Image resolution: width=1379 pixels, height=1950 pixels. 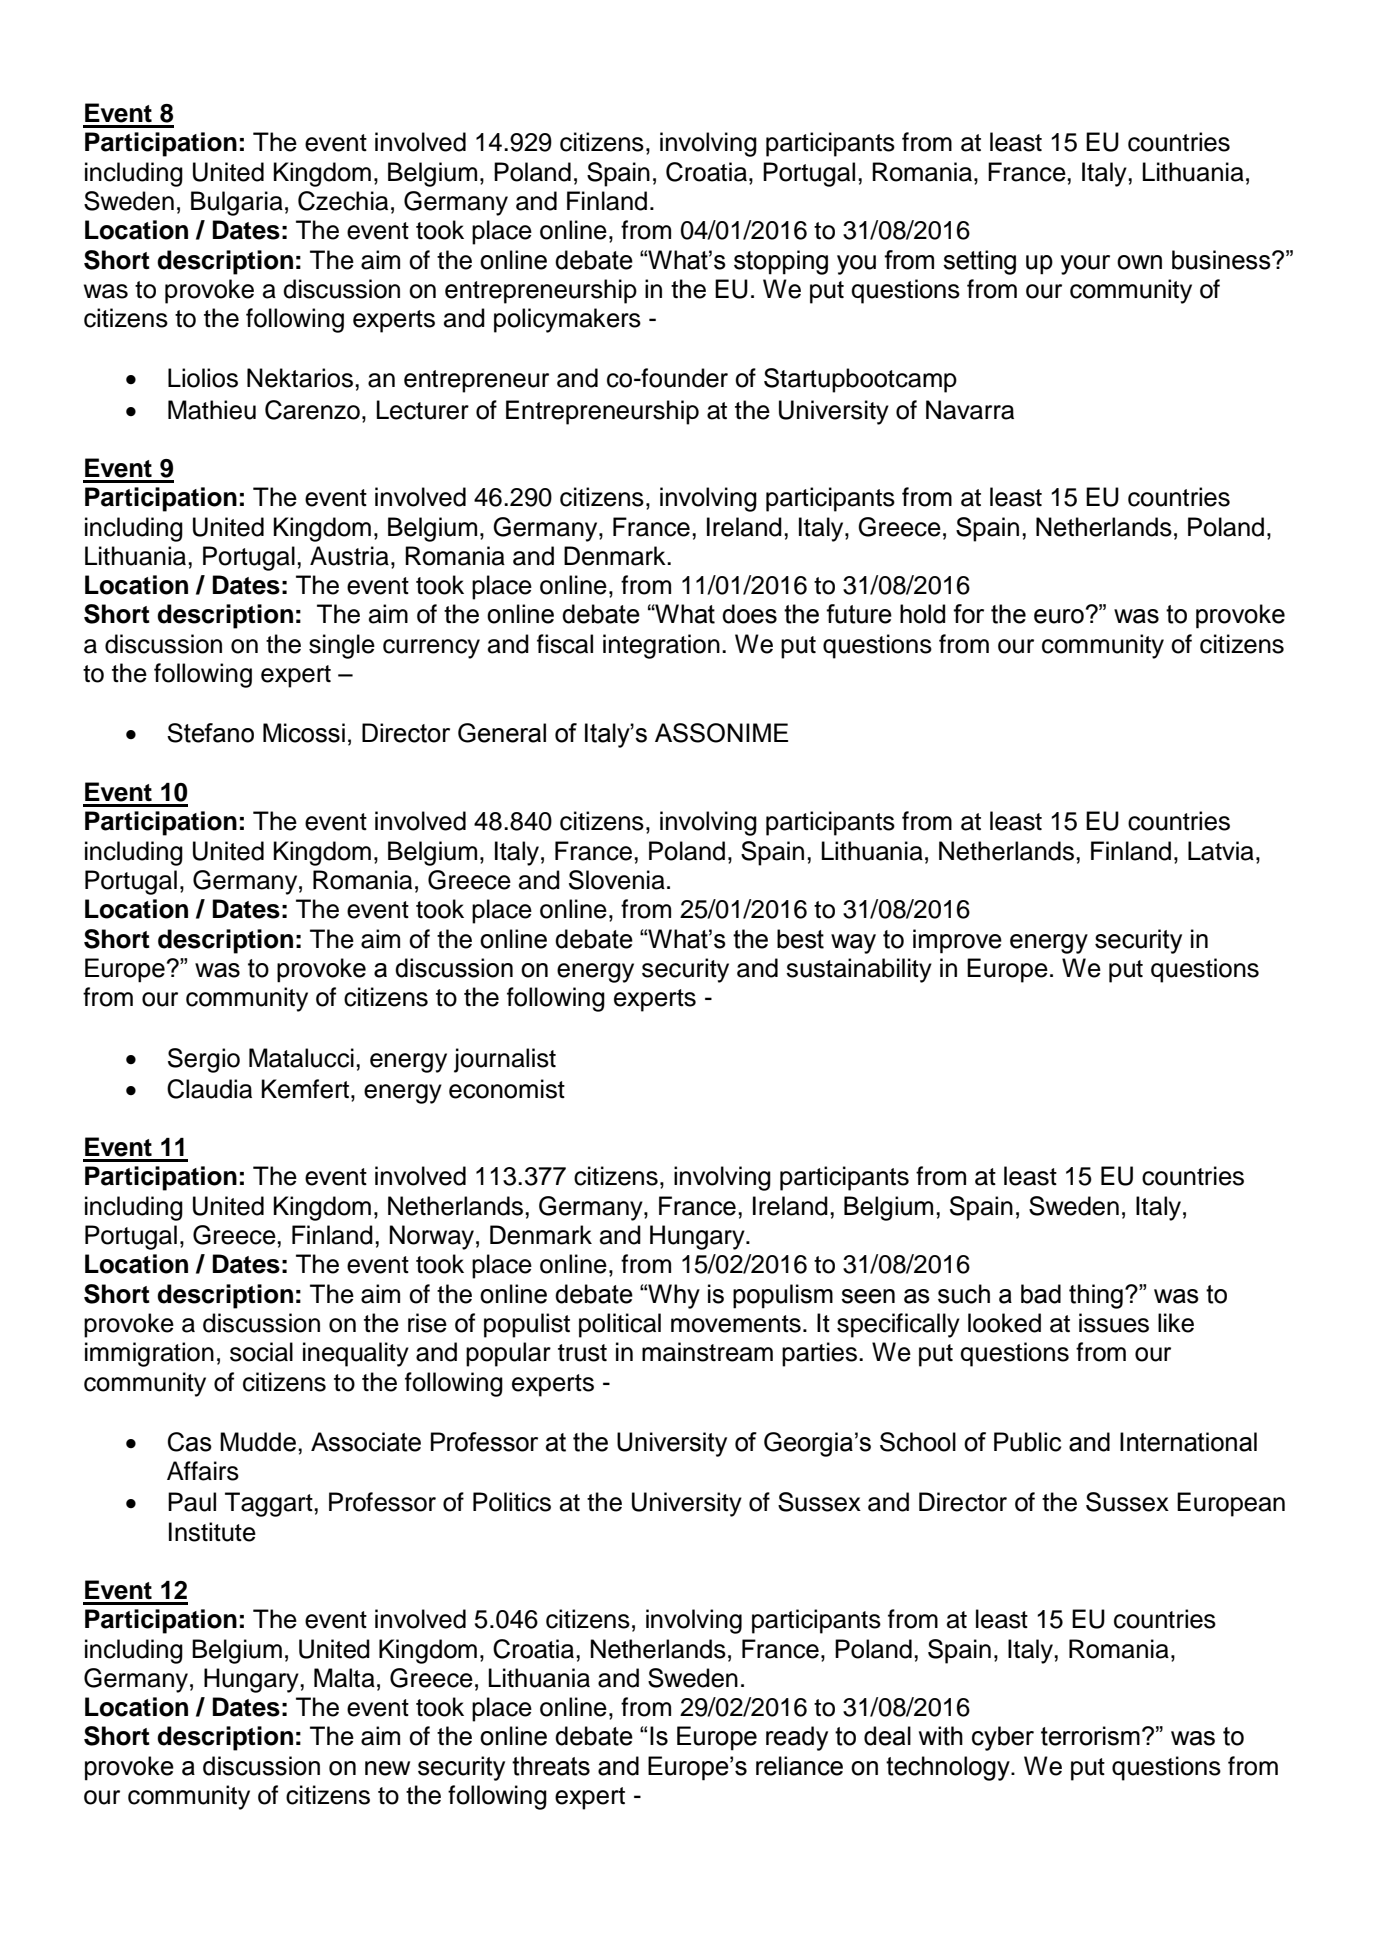 What do you see at coordinates (797, 1738) in the document?
I see `ready` at bounding box center [797, 1738].
